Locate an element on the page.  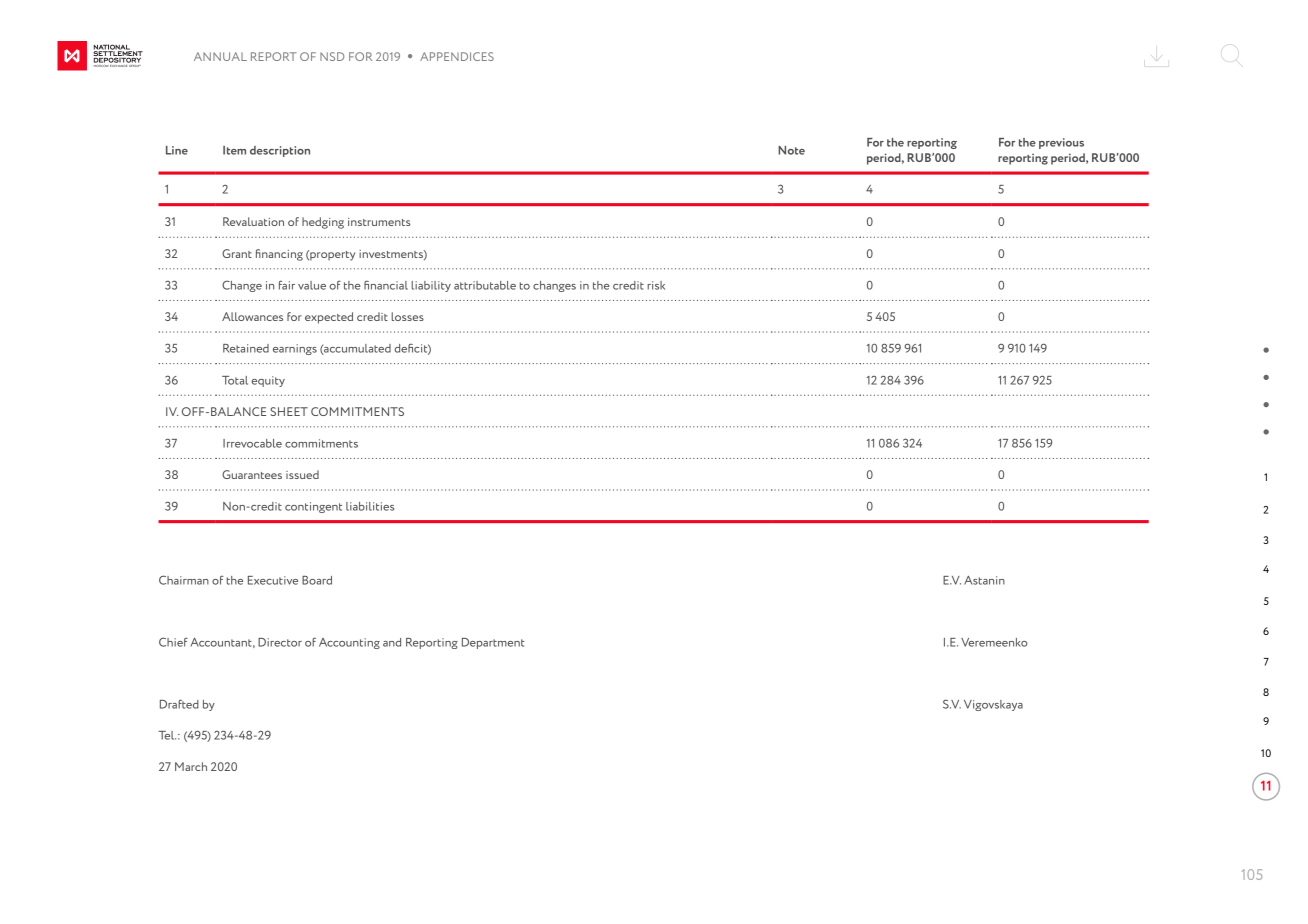
risk is located at coordinates (656, 285).
